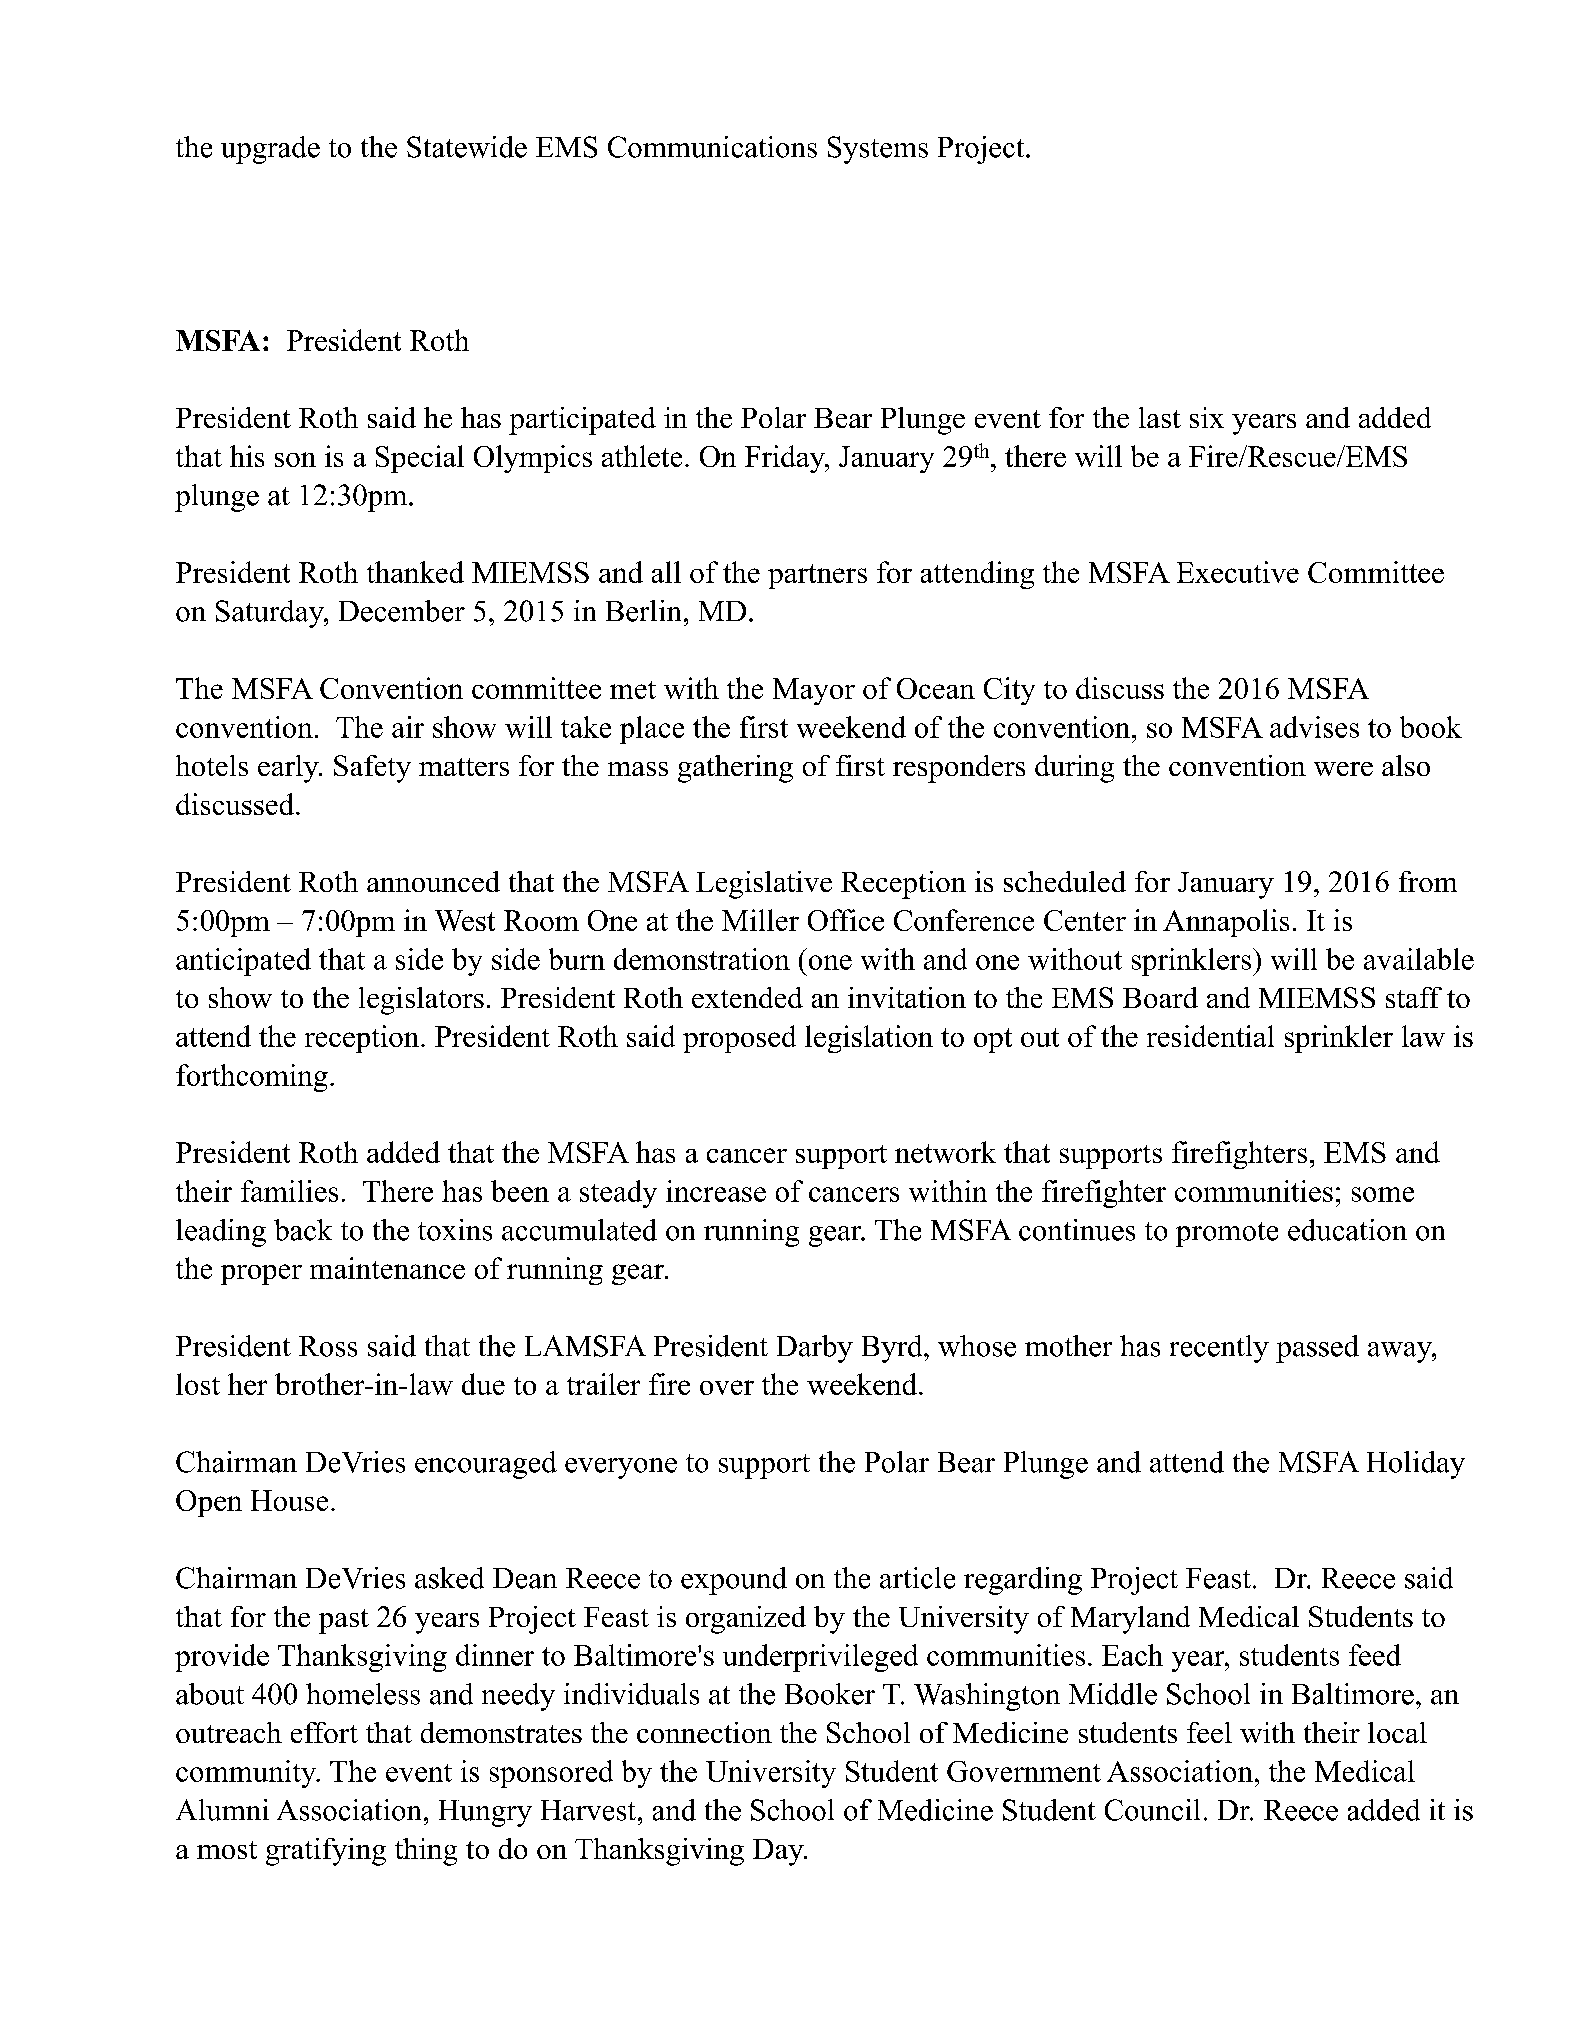  Describe the element at coordinates (326, 1852) in the page. I see `gratifying` at that location.
